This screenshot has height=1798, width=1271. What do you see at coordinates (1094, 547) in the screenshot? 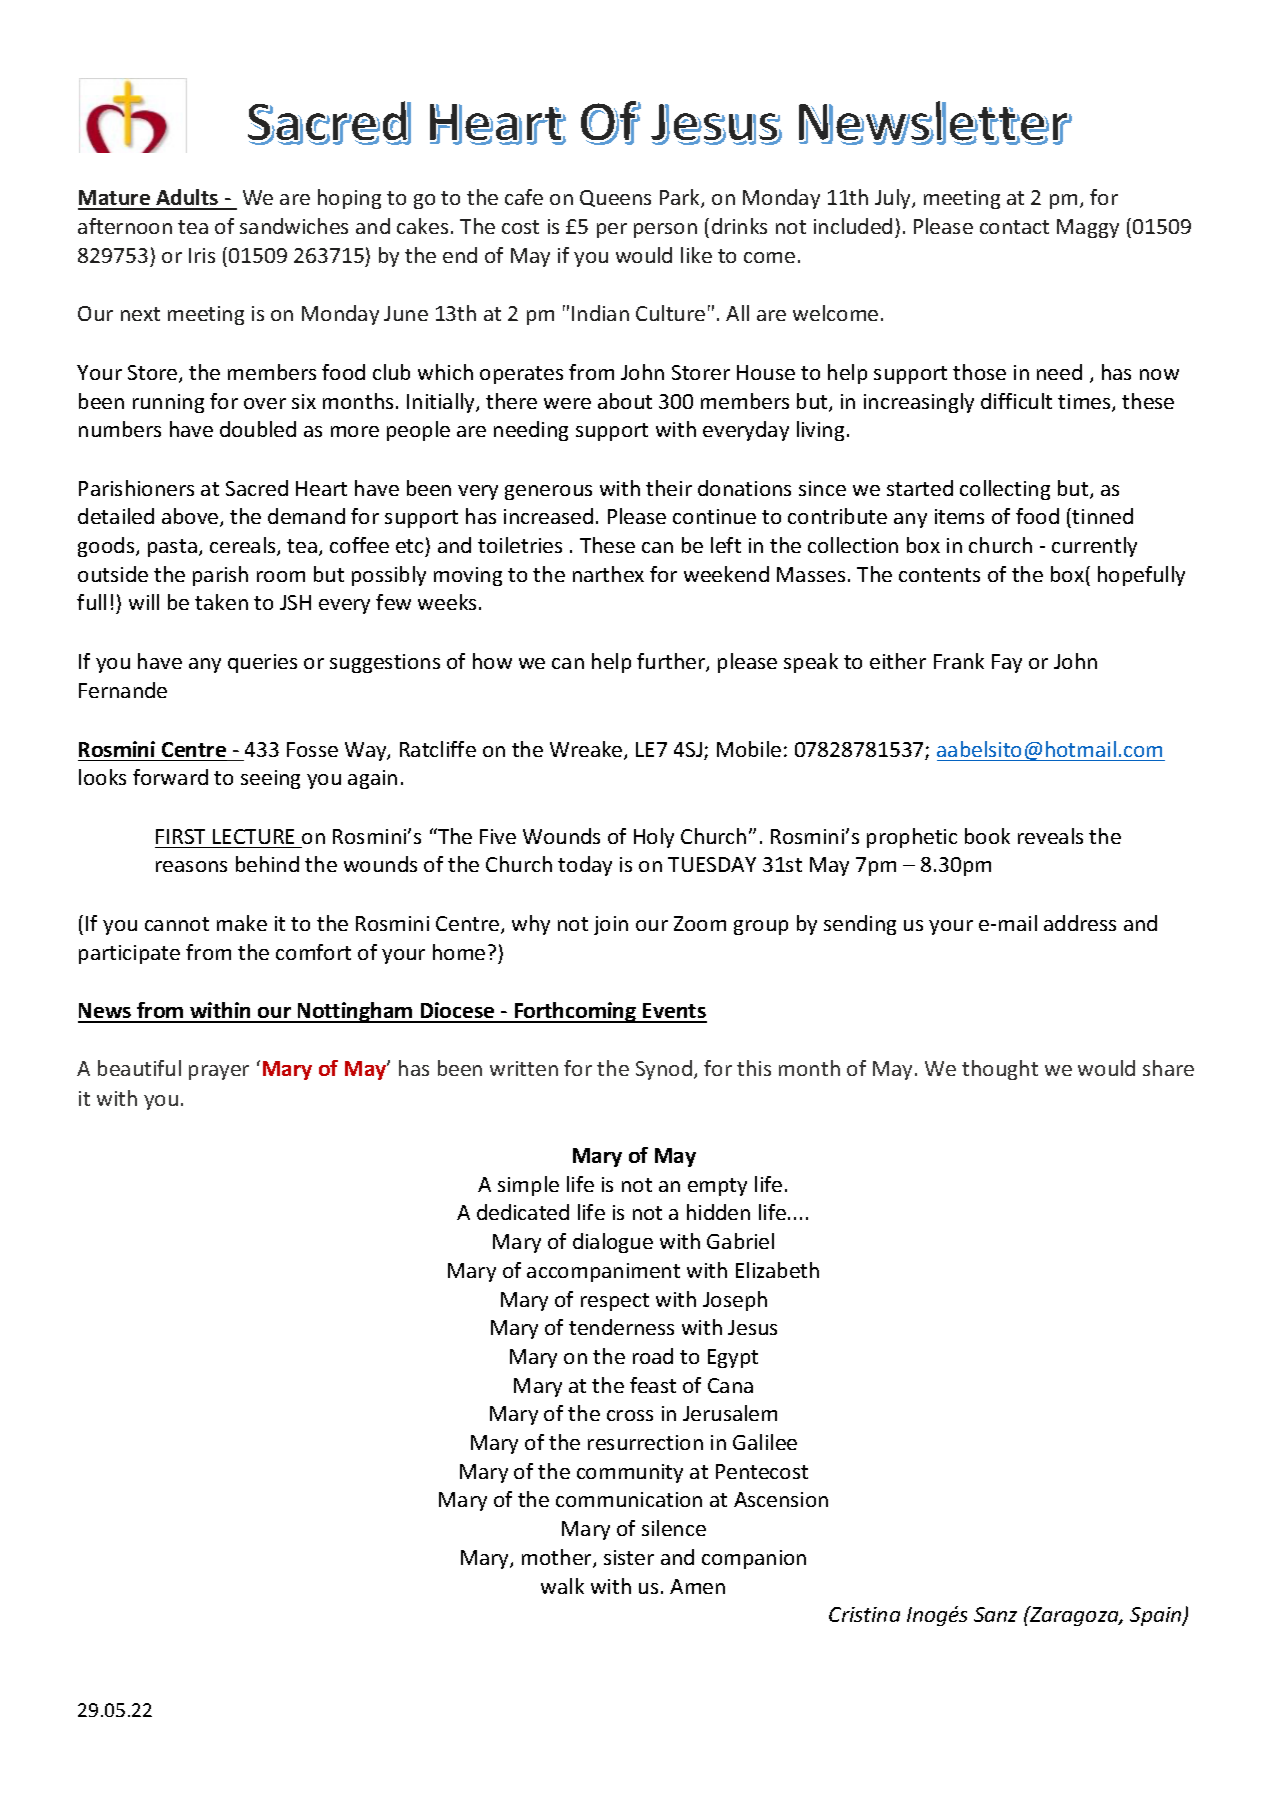
I see `currently` at bounding box center [1094, 547].
